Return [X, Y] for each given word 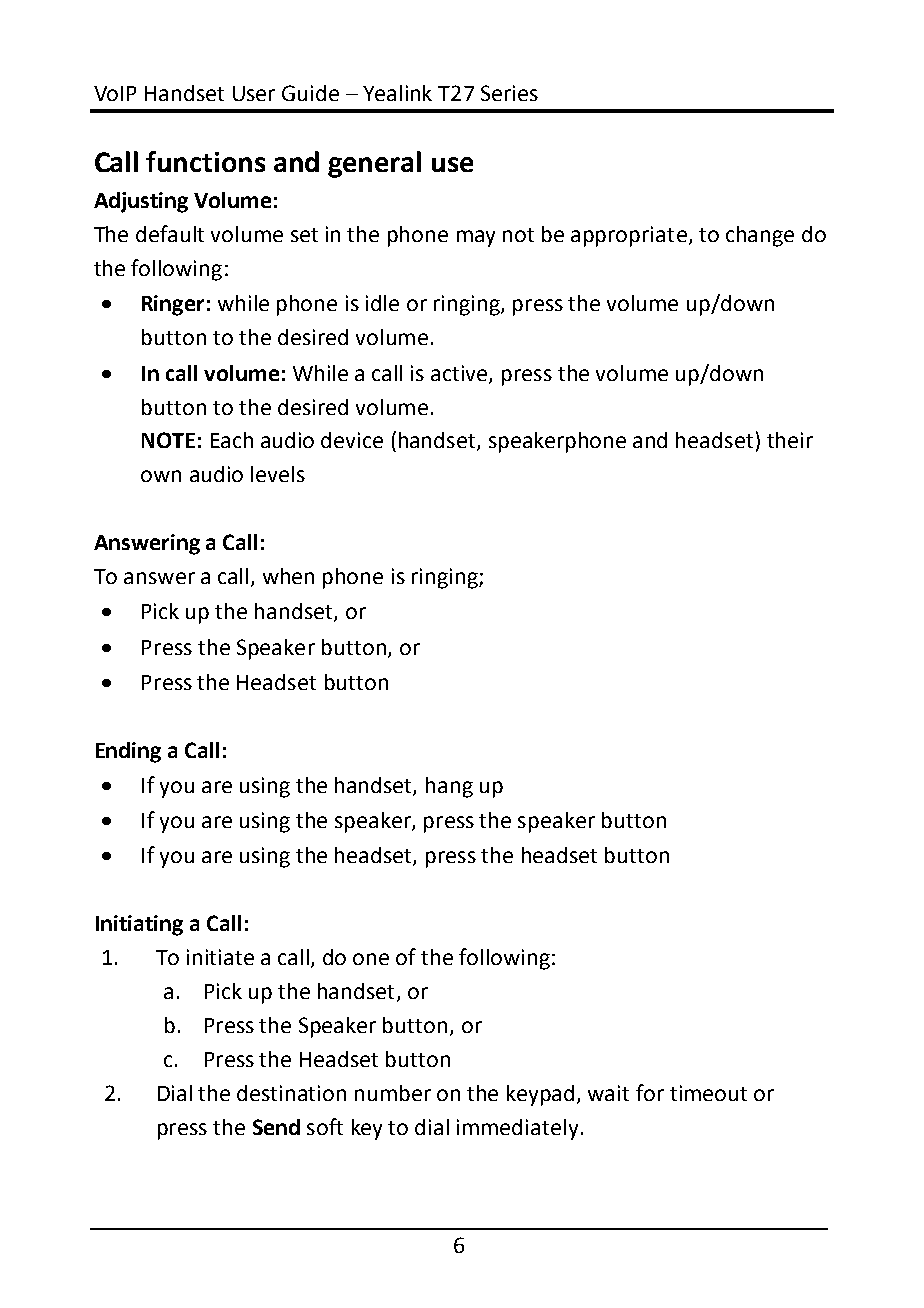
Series [509, 93]
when [288, 576]
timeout [708, 1093]
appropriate [629, 236]
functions [205, 161]
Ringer [173, 305]
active [460, 374]
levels [278, 474]
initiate [220, 957]
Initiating [139, 925]
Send [276, 1127]
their [790, 440]
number [393, 1093]
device [352, 440]
